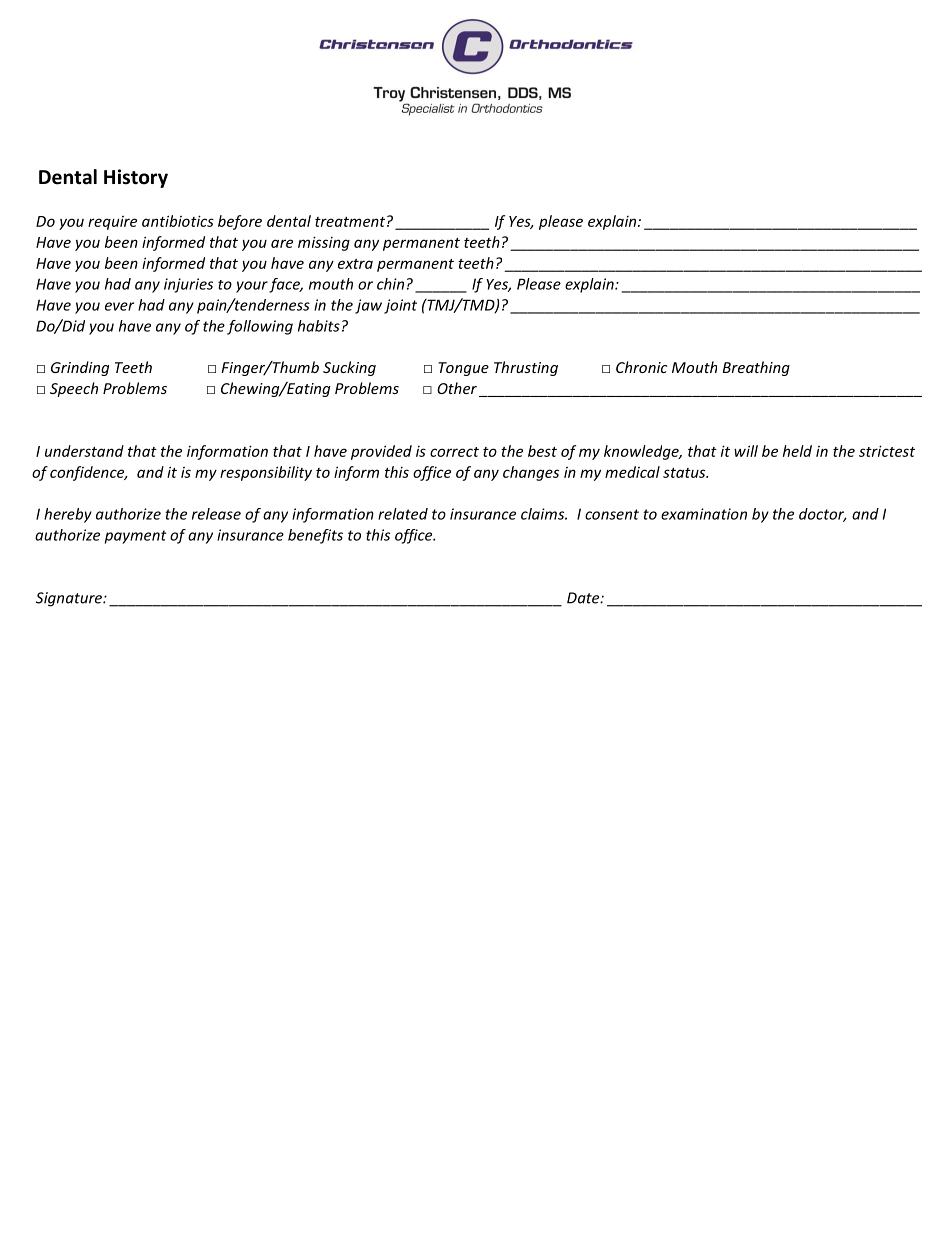 The image size is (952, 1233). Describe the element at coordinates (70, 599) in the screenshot. I see `Signature` at that location.
